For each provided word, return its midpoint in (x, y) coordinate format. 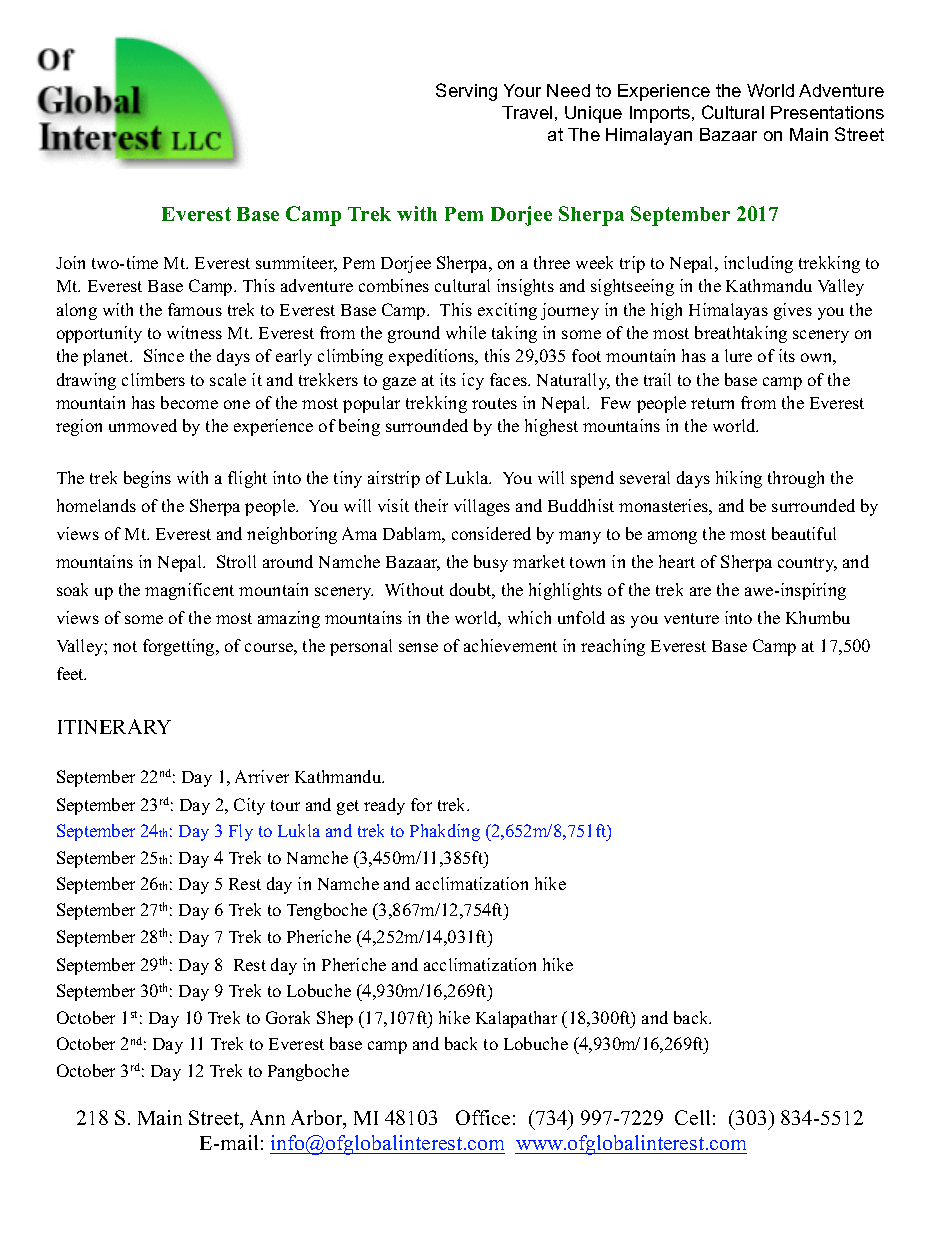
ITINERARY (114, 726)
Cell (692, 1117)
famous (195, 309)
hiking (739, 479)
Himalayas (728, 311)
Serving (466, 92)
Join (70, 262)
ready (384, 806)
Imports (661, 114)
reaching (613, 647)
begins (147, 479)
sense (418, 647)
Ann (267, 1117)
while (466, 332)
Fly (241, 832)
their (431, 505)
